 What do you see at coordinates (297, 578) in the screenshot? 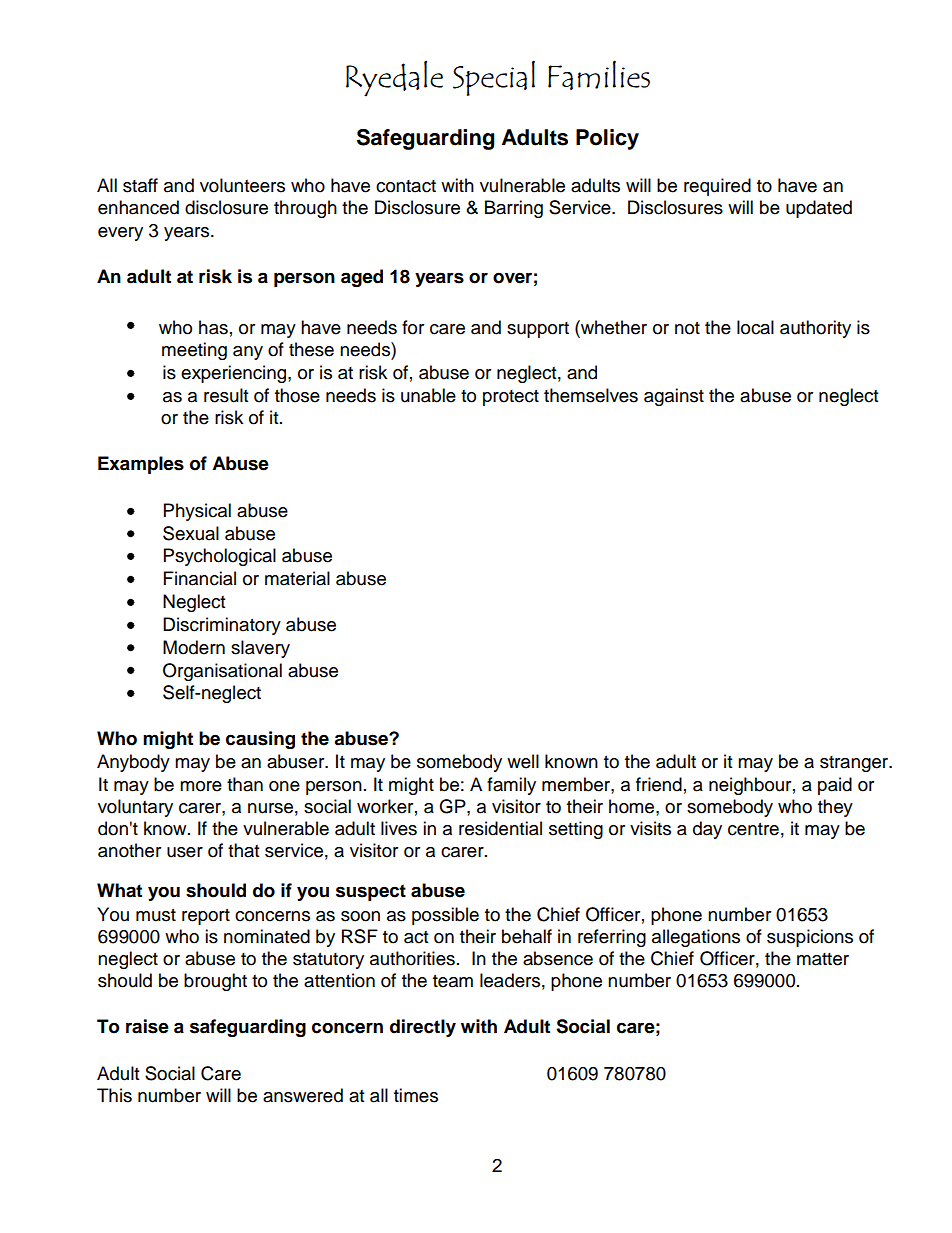
I see `material` at bounding box center [297, 578].
